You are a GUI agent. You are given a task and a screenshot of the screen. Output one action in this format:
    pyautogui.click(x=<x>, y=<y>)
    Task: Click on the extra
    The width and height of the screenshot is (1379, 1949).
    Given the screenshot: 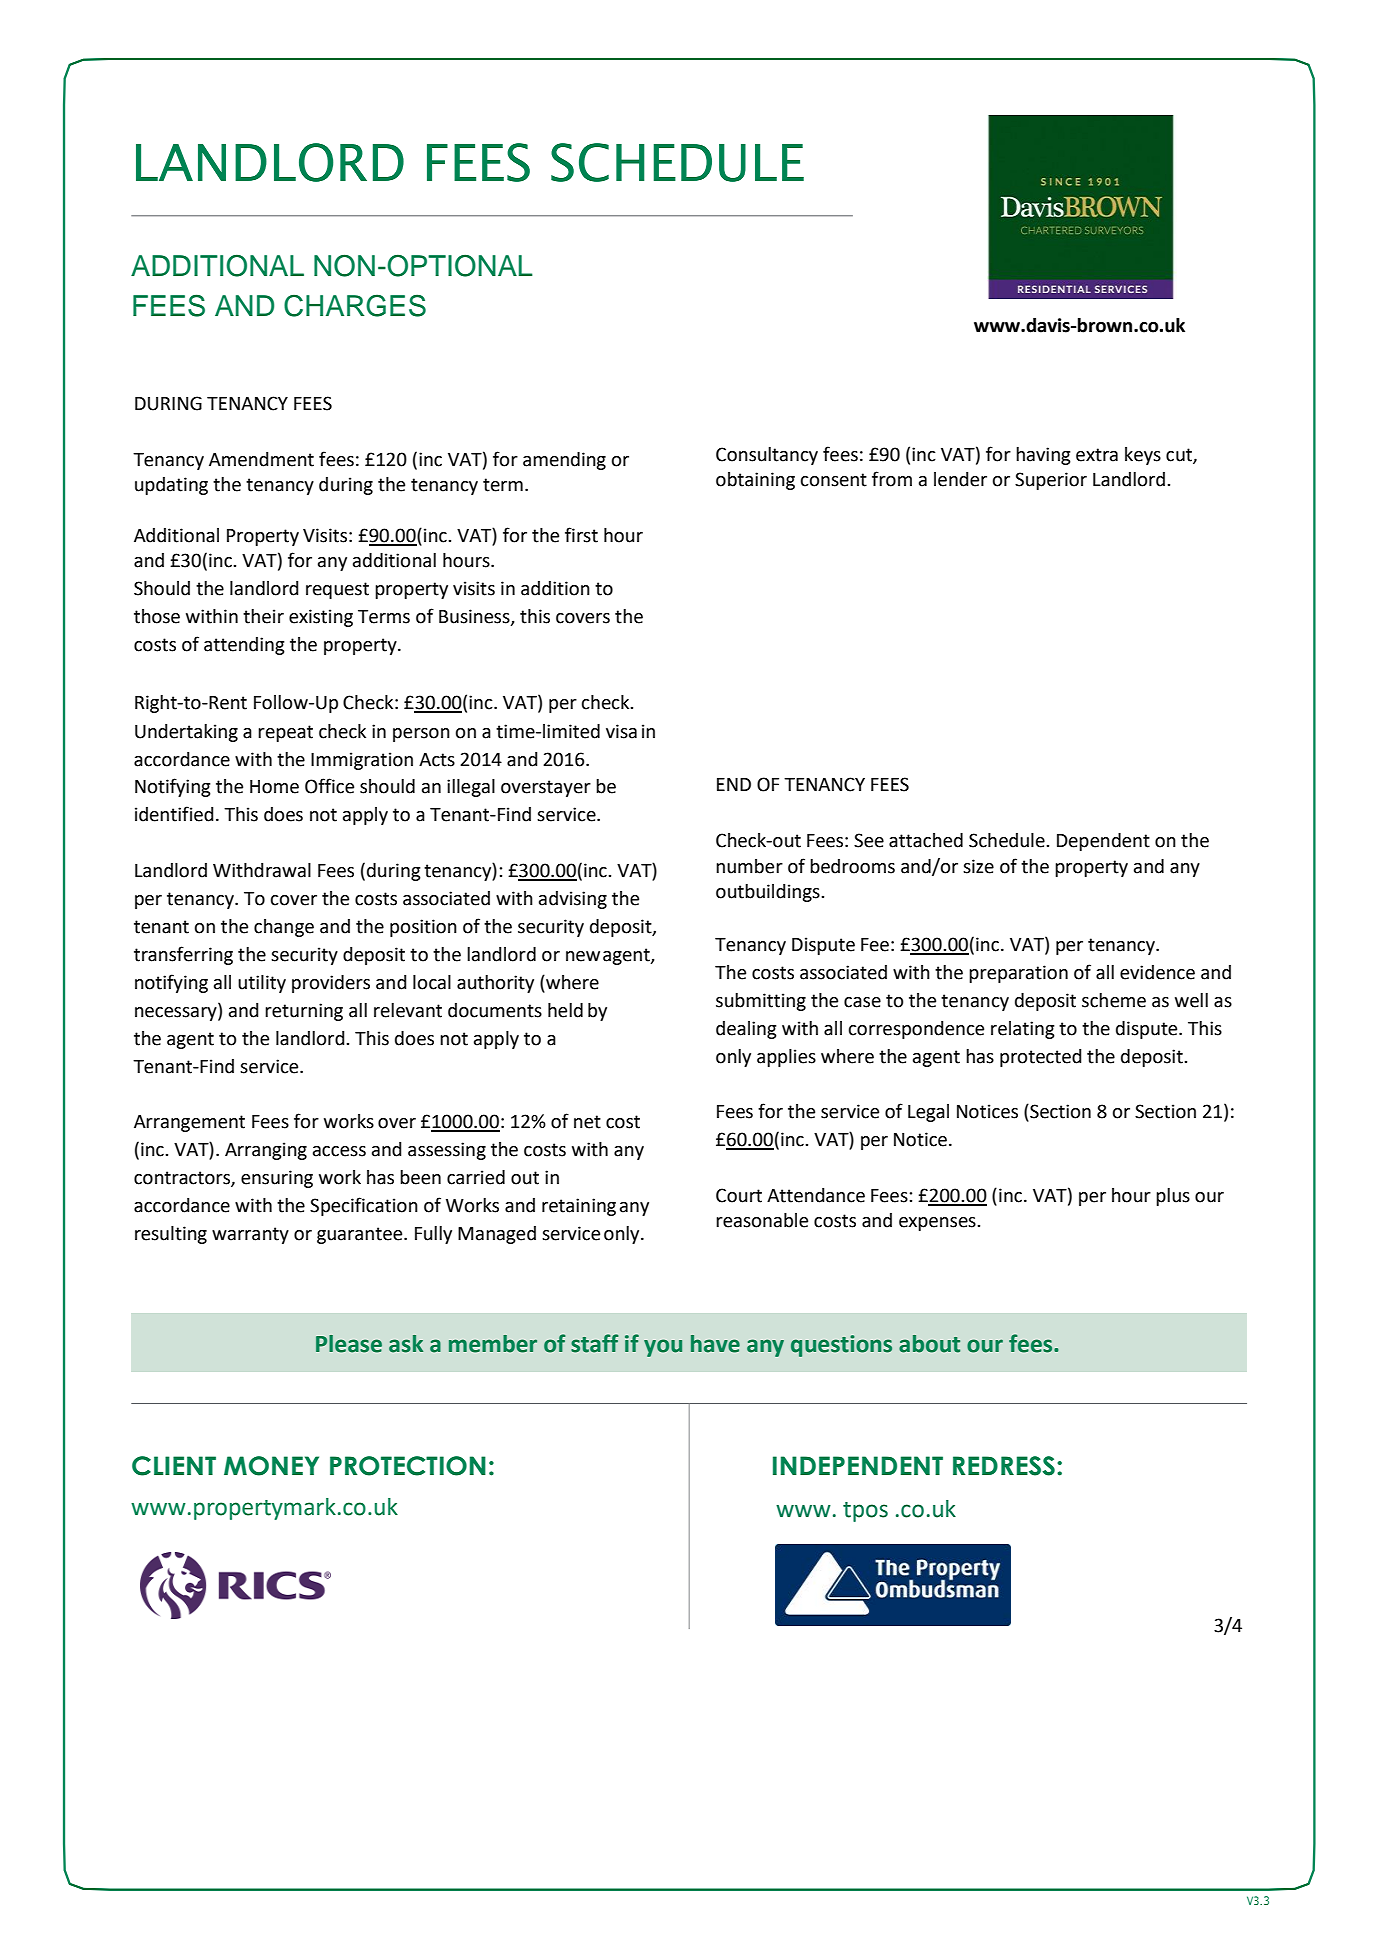 What is the action you would take?
    pyautogui.click(x=1097, y=455)
